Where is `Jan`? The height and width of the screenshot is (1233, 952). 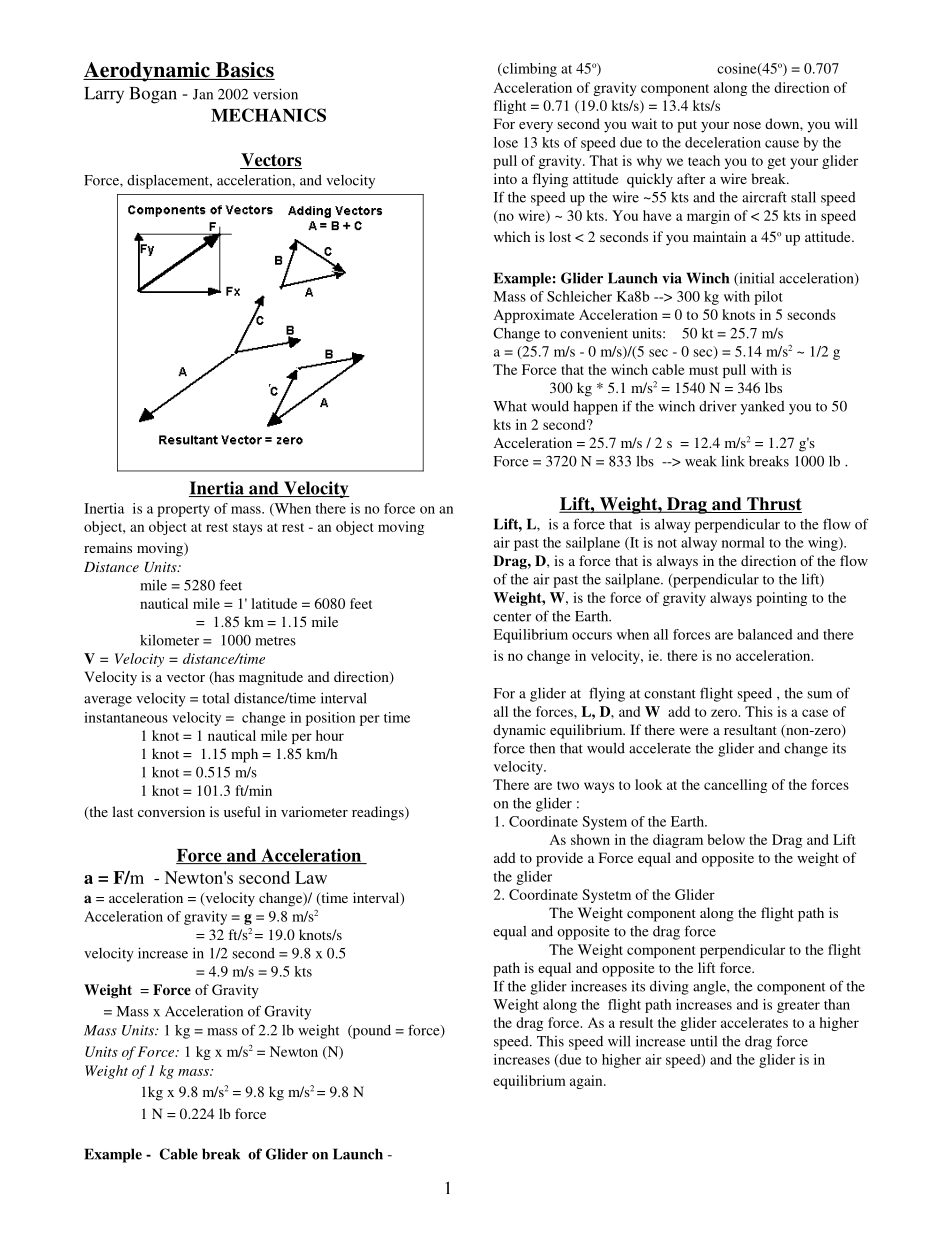 Jan is located at coordinates (203, 94).
